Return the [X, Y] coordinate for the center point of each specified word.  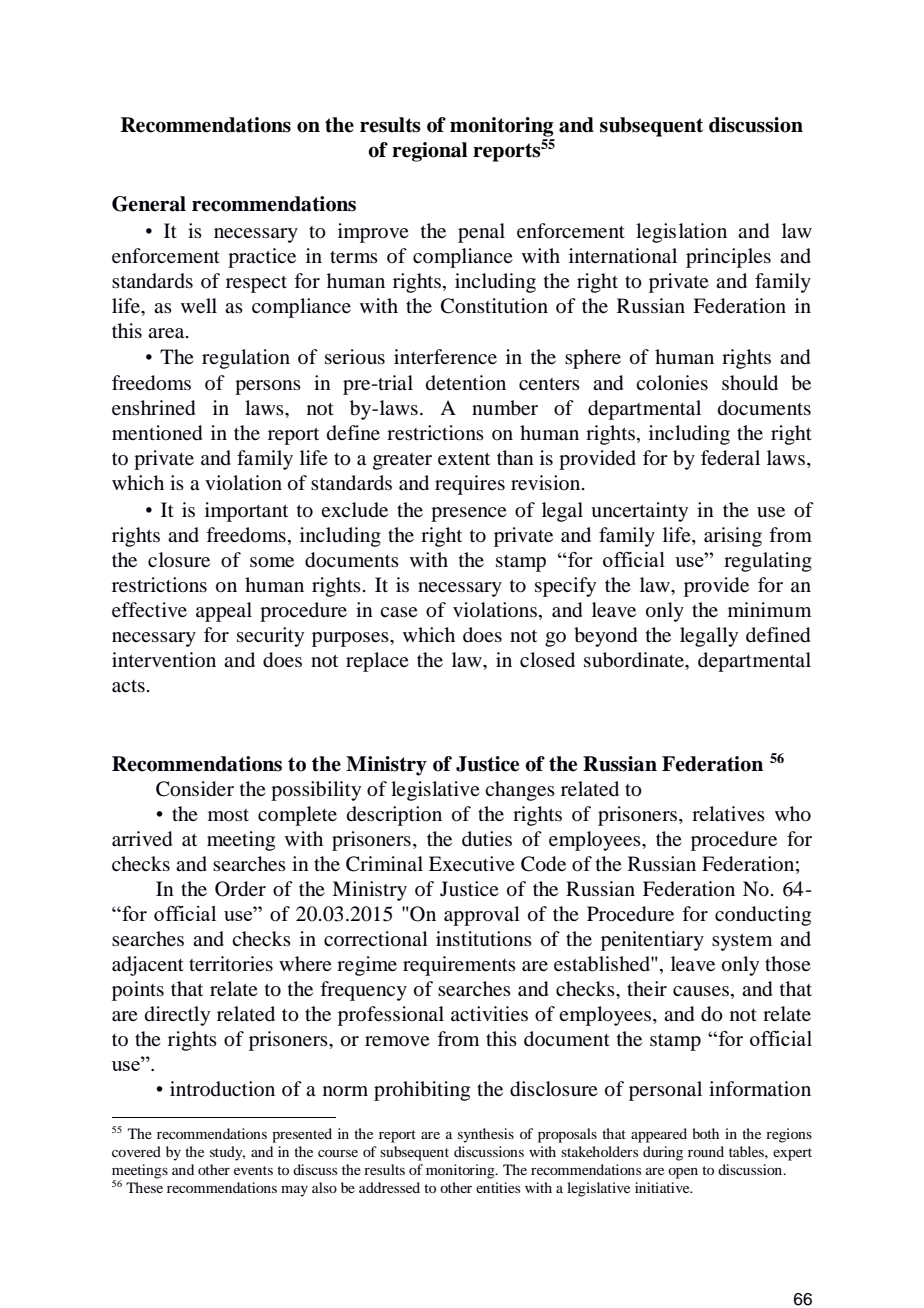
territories [231, 964]
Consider [195, 789]
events [253, 1170]
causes [701, 991]
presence [469, 514]
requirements [459, 966]
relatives [728, 813]
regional [430, 152]
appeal [224, 612]
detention [466, 383]
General [149, 204]
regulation [246, 359]
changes [520, 791]
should [750, 383]
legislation [681, 233]
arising [733, 537]
